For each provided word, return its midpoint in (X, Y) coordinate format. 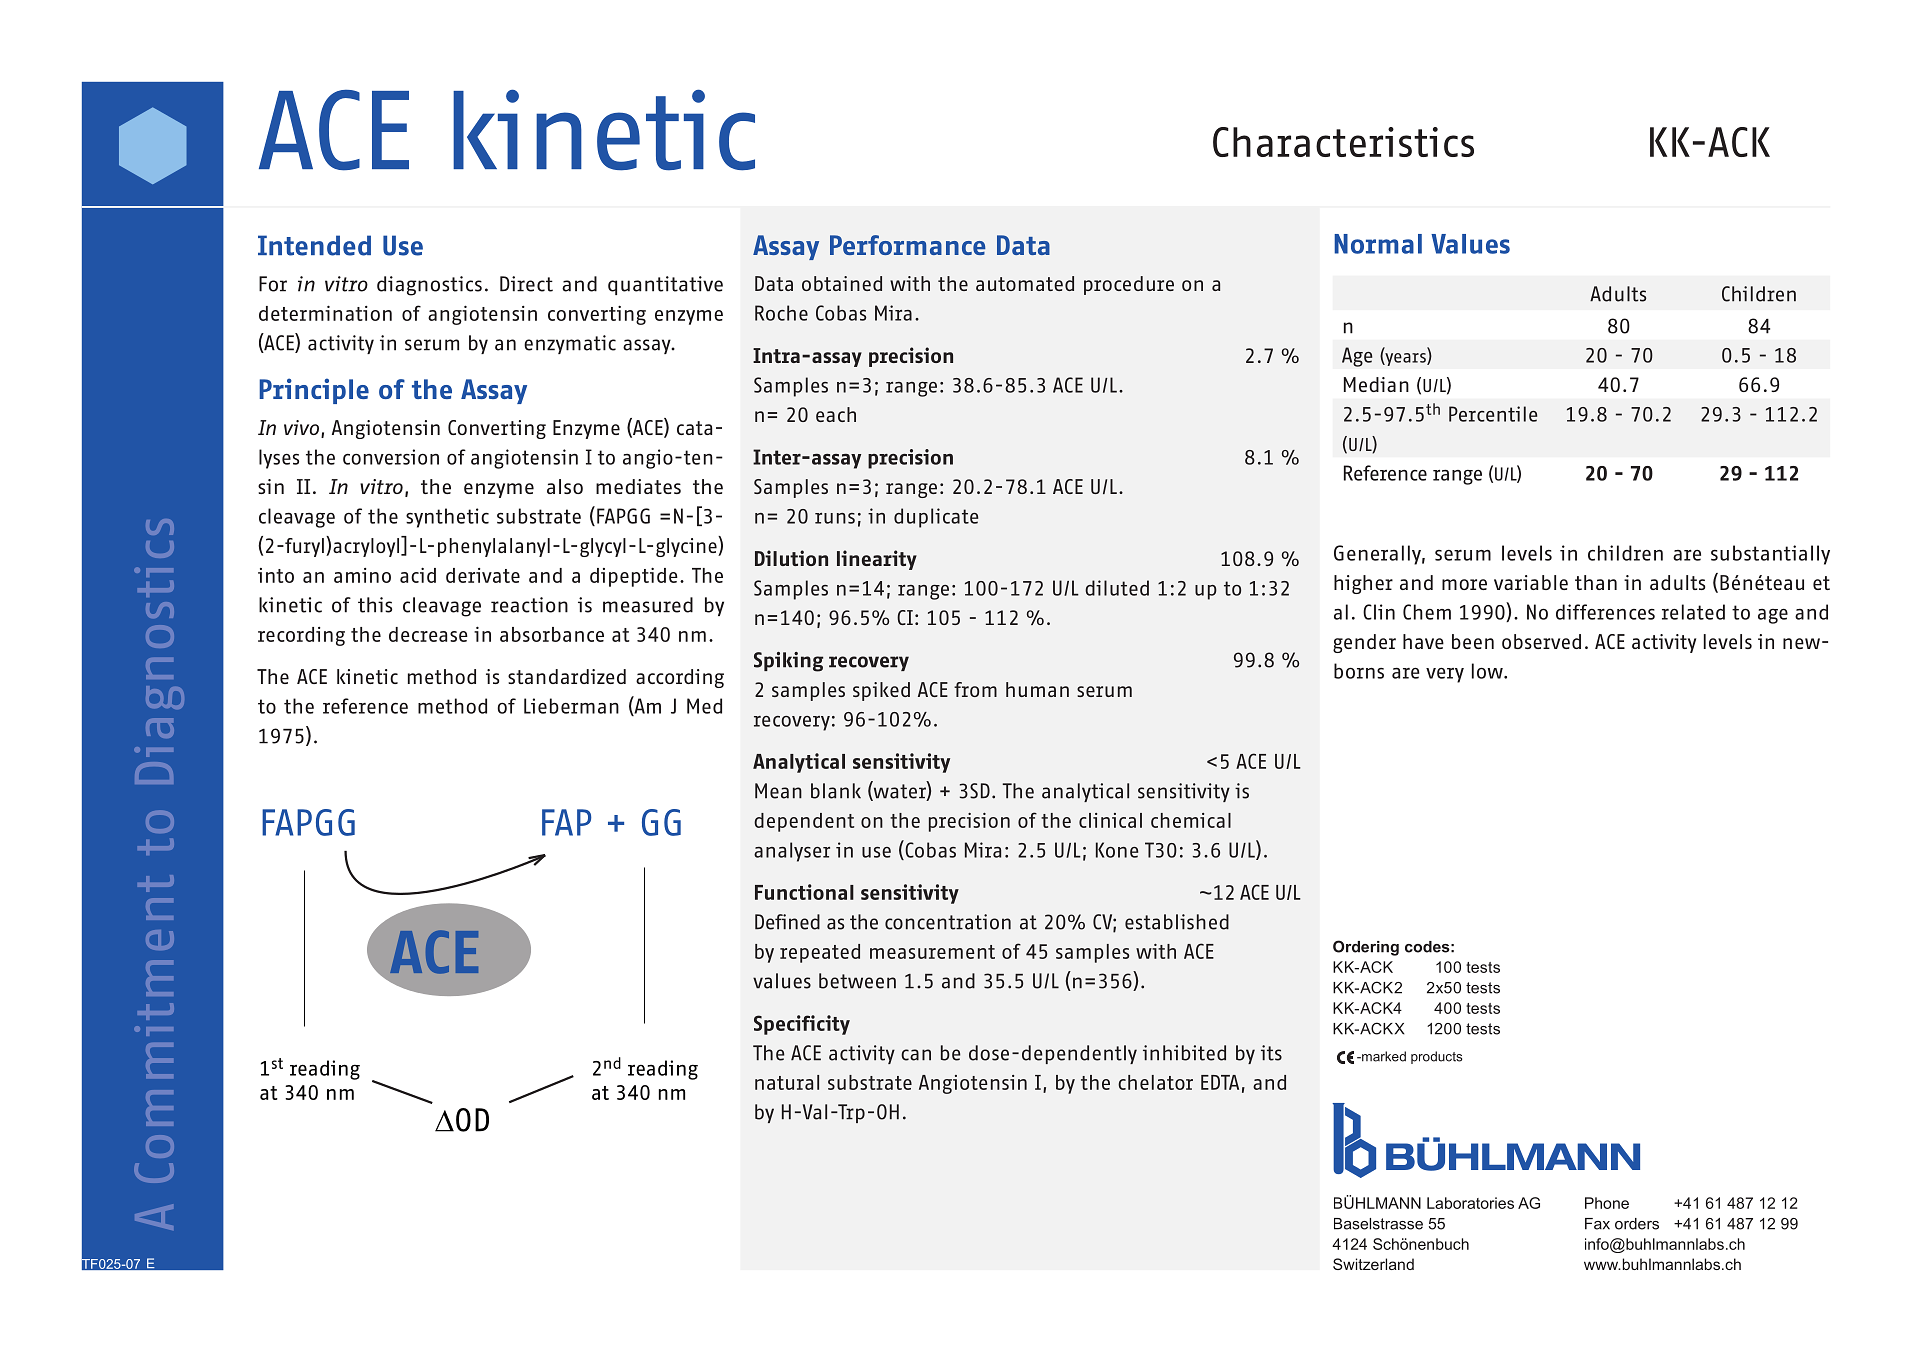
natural (787, 1082)
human (1037, 689)
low (1488, 671)
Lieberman (571, 706)
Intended (314, 245)
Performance (908, 245)
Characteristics (1343, 142)
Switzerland (1373, 1264)
